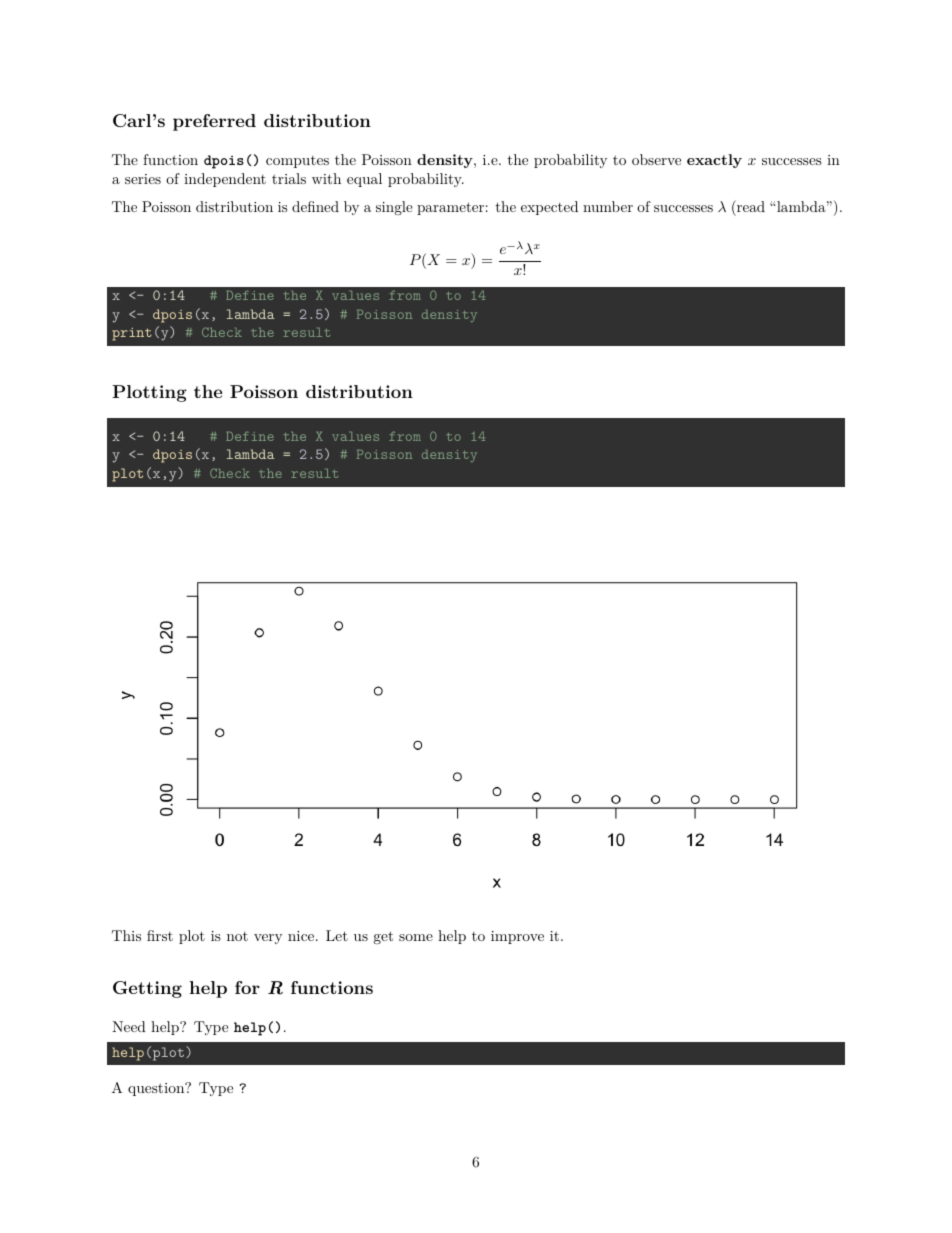 This page has width=952, height=1233. I want to click on not, so click(237, 936).
